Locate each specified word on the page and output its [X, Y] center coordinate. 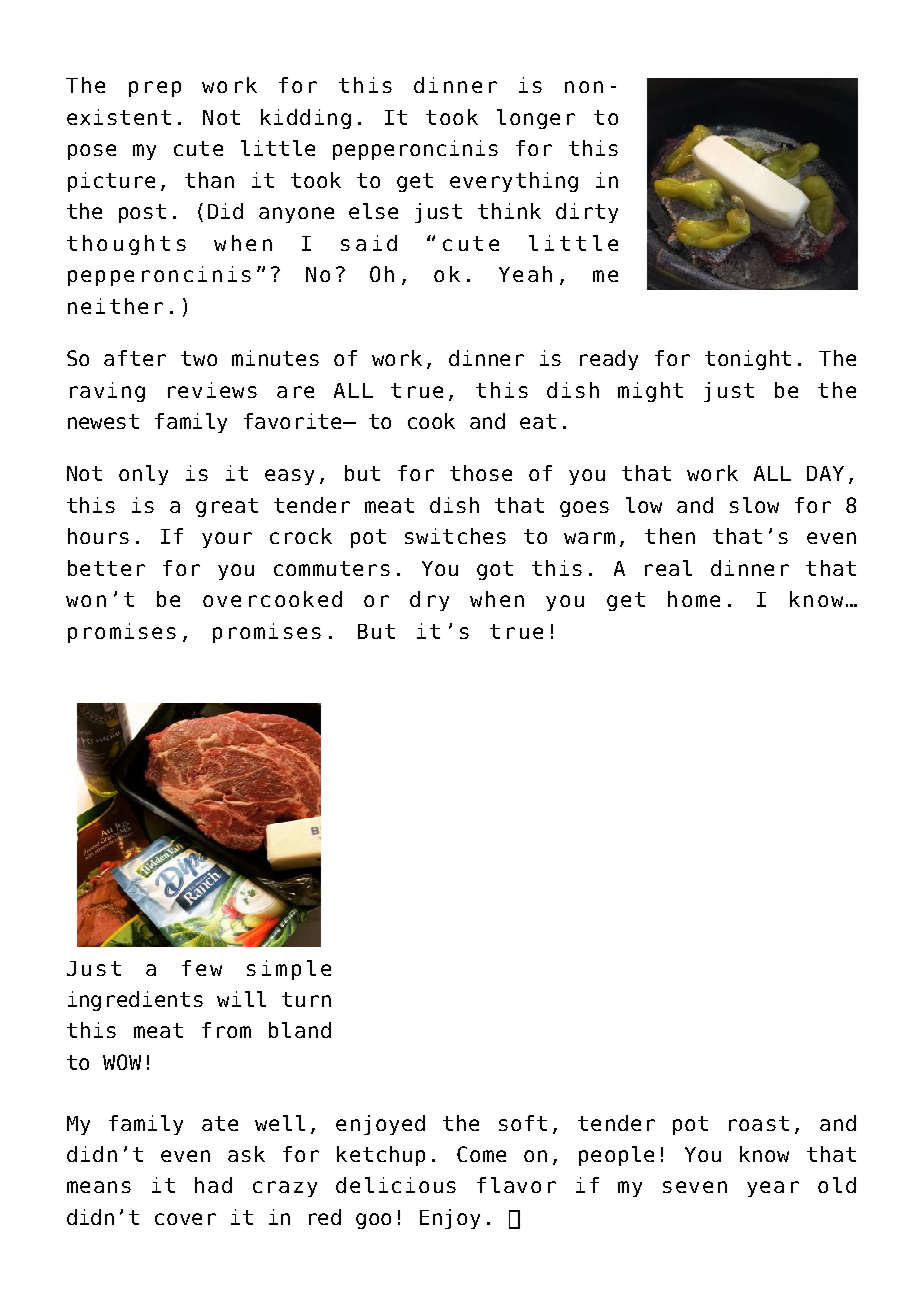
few [202, 968]
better [106, 568]
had [213, 1185]
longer [536, 119]
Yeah [525, 274]
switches [455, 536]
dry [429, 601]
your [227, 540]
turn [306, 999]
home [694, 599]
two [199, 358]
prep [155, 89]
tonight [748, 360]
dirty [587, 213]
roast [759, 1123]
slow [754, 505]
